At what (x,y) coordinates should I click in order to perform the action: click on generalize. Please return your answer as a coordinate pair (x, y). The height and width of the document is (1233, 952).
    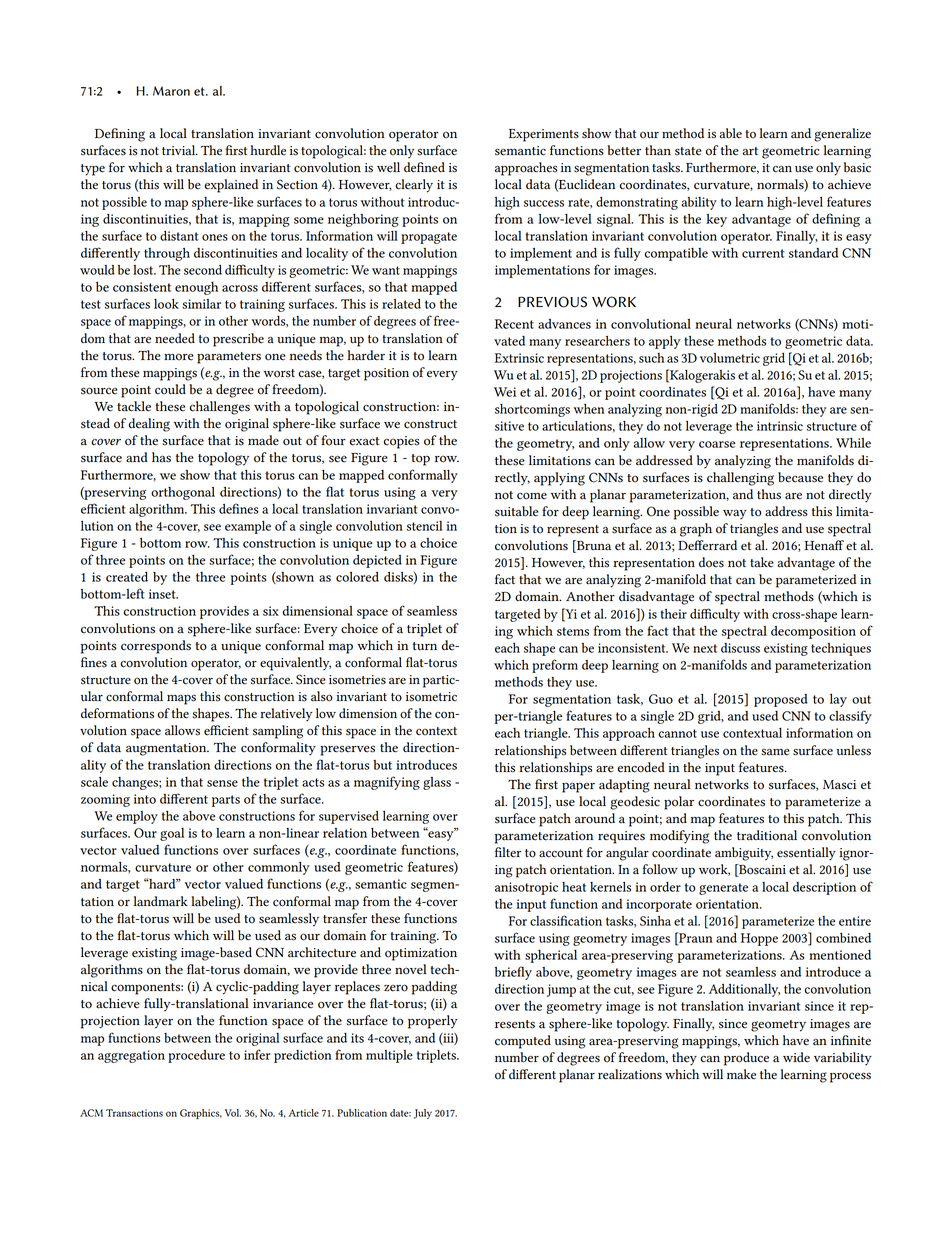
    Looking at the image, I should click on (842, 135).
